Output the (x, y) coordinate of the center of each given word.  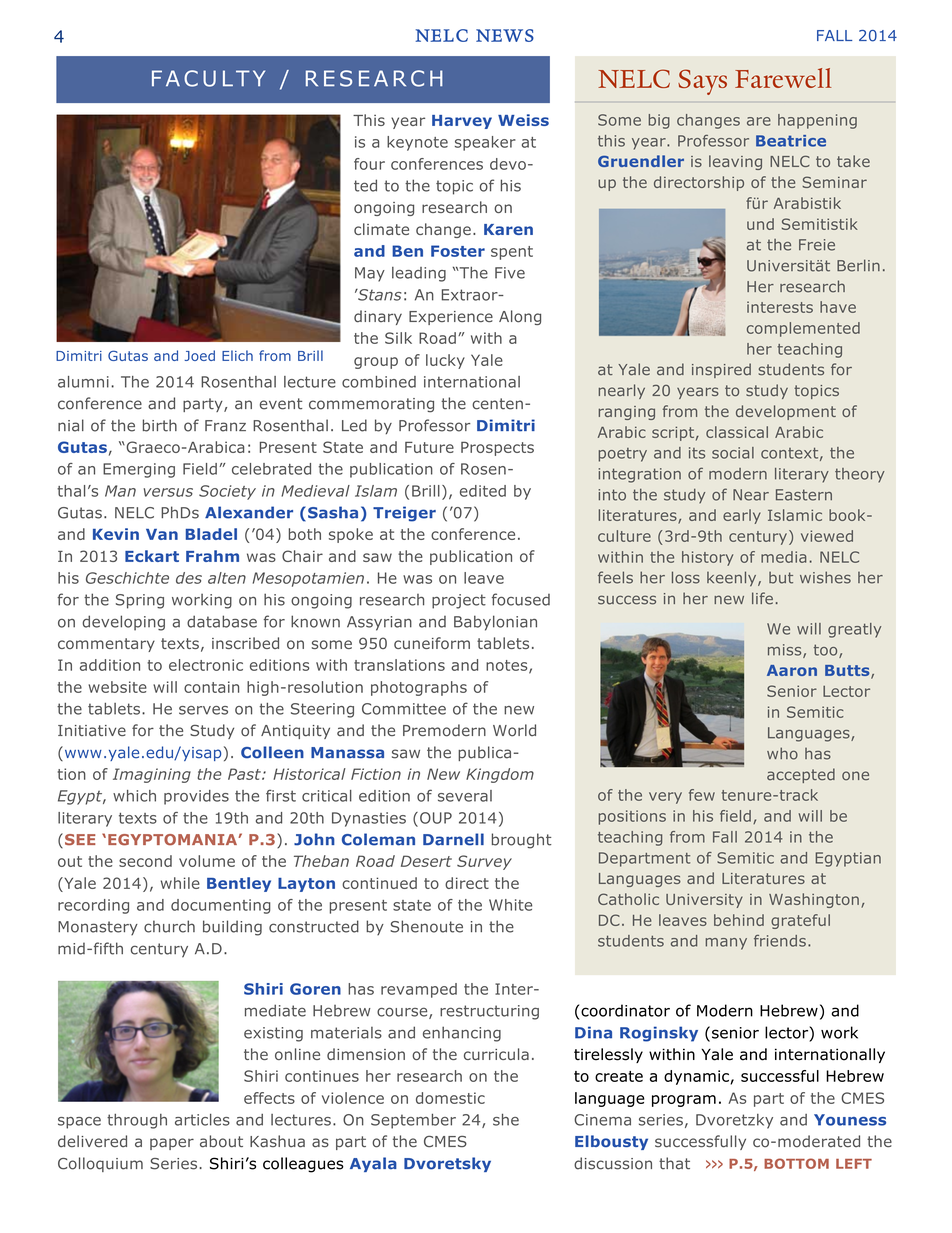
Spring (140, 601)
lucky (445, 361)
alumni (83, 382)
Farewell (783, 78)
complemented (803, 329)
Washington (814, 900)
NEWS (505, 35)
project (459, 601)
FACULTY (208, 78)
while (180, 883)
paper (172, 1144)
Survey (484, 862)
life (762, 598)
